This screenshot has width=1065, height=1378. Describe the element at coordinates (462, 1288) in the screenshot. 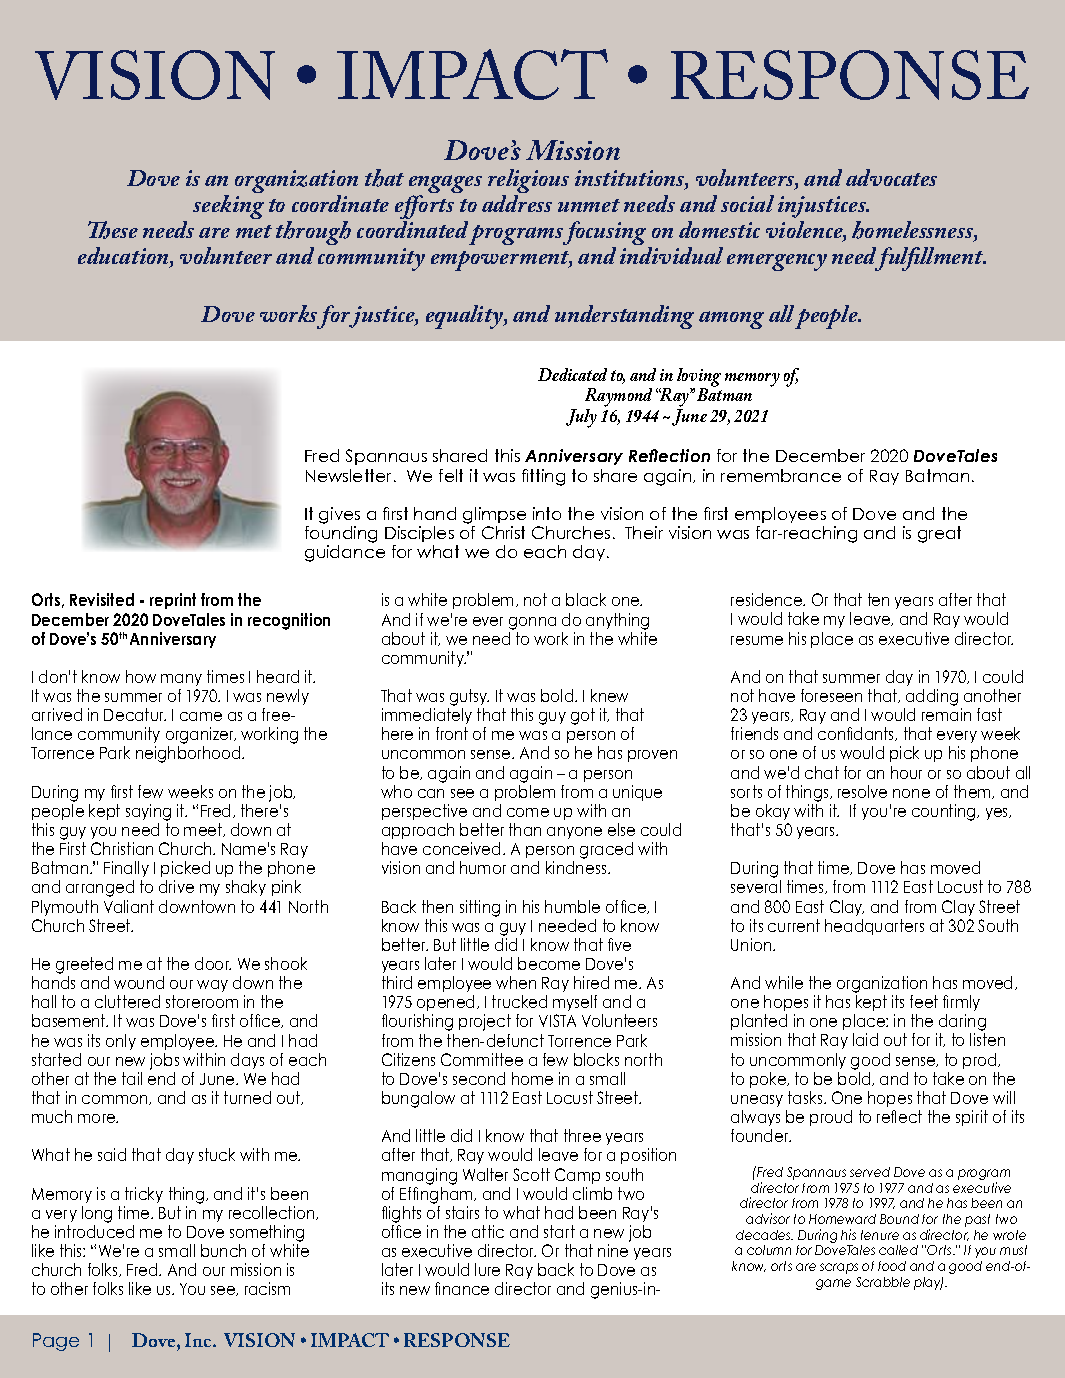

I see `finance` at that location.
